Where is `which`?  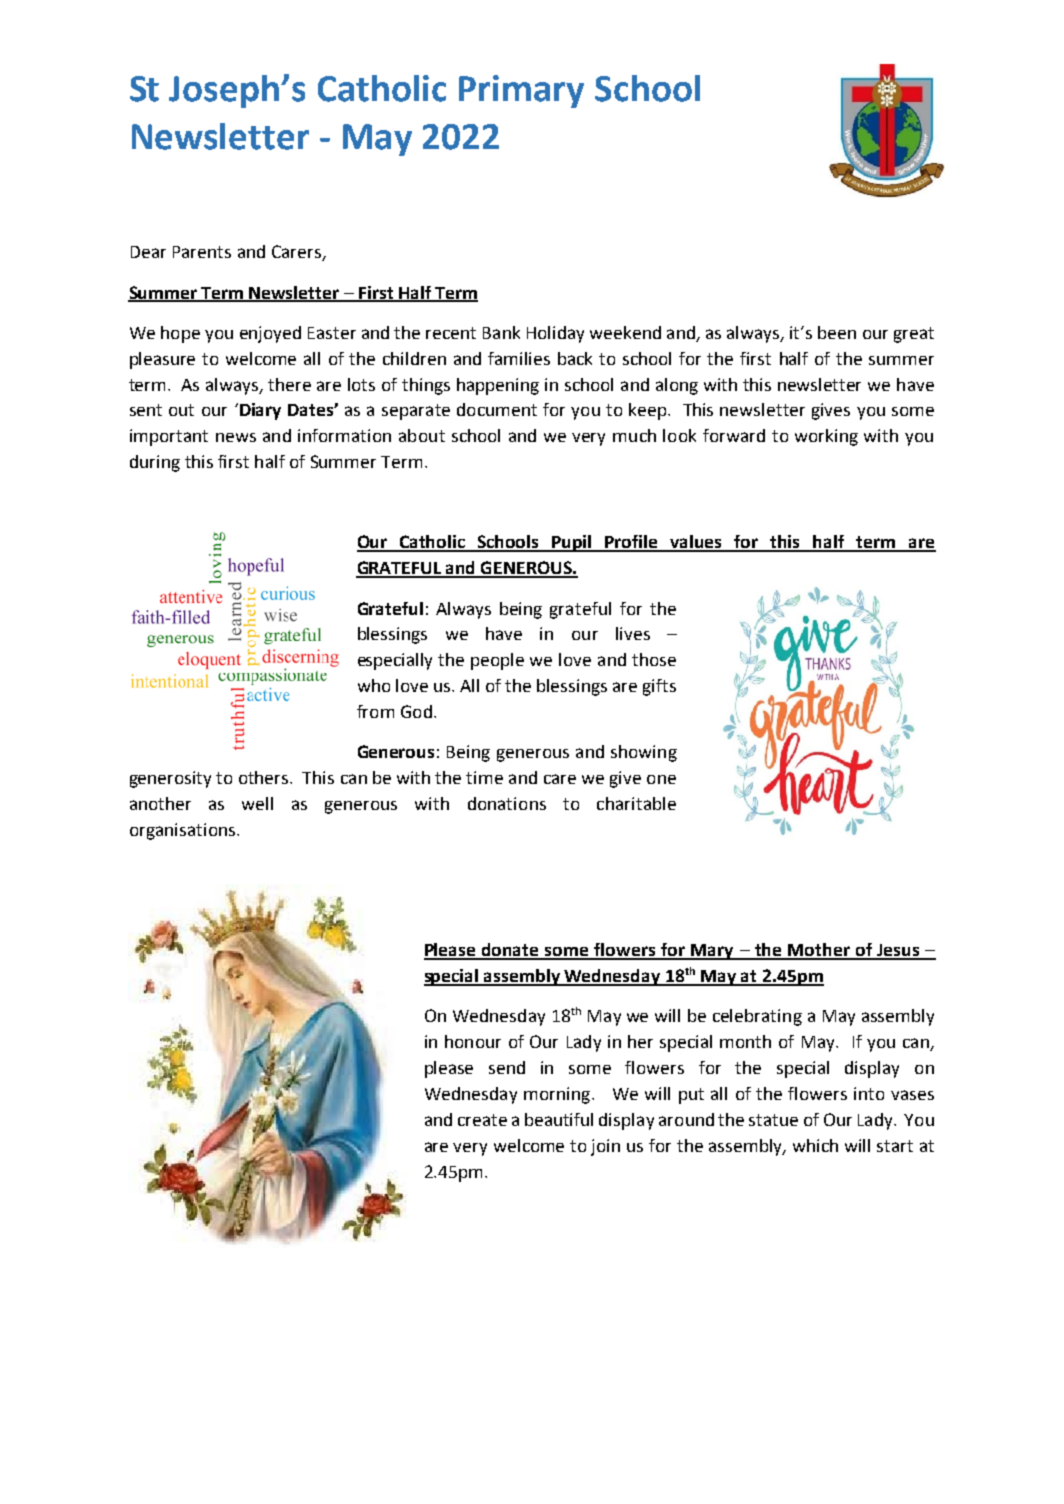
which is located at coordinates (815, 1145).
